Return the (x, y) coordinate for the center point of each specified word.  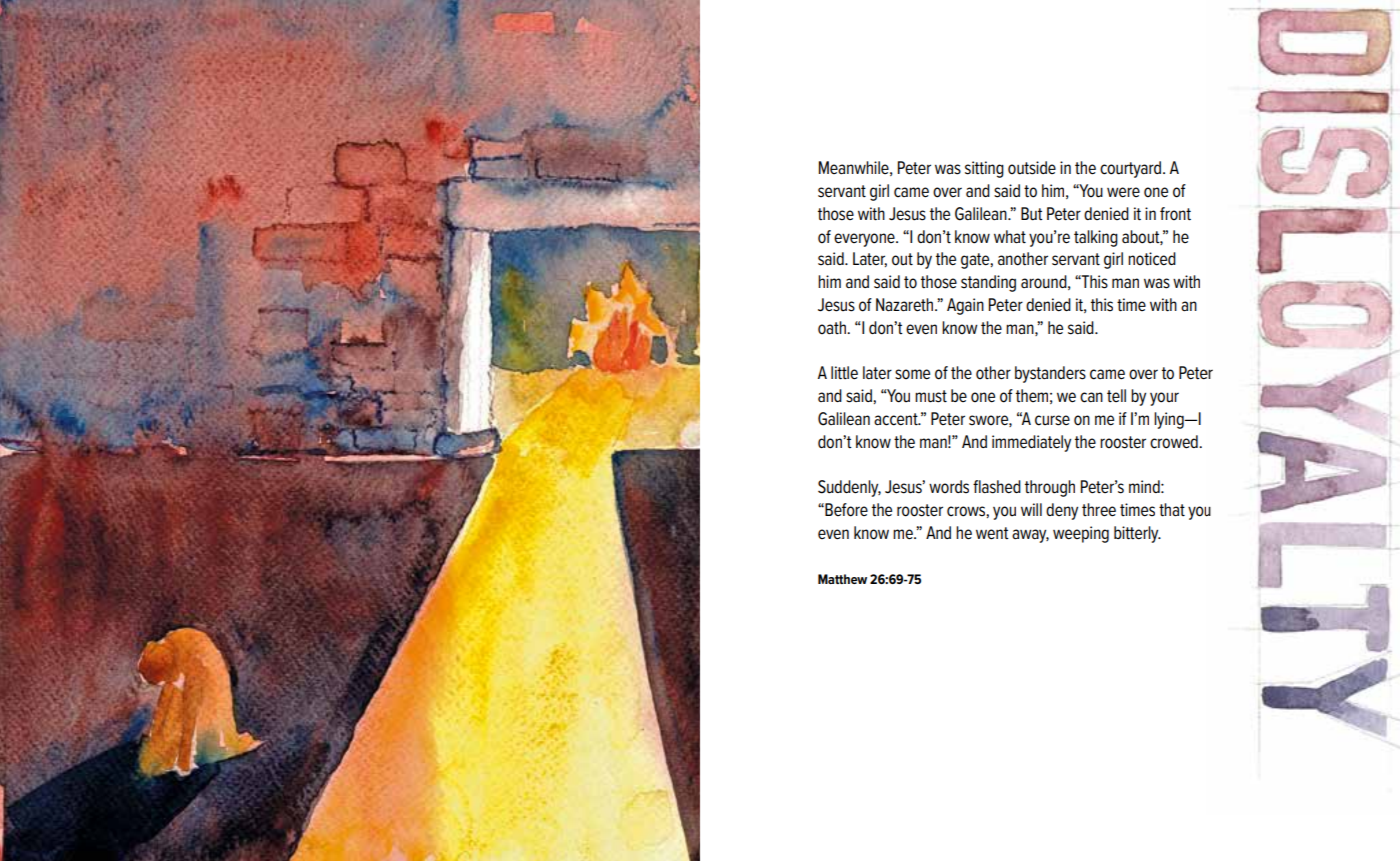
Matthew (842, 579)
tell (1116, 395)
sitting (984, 169)
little (844, 373)
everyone (865, 240)
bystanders (1050, 374)
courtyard (1132, 169)
